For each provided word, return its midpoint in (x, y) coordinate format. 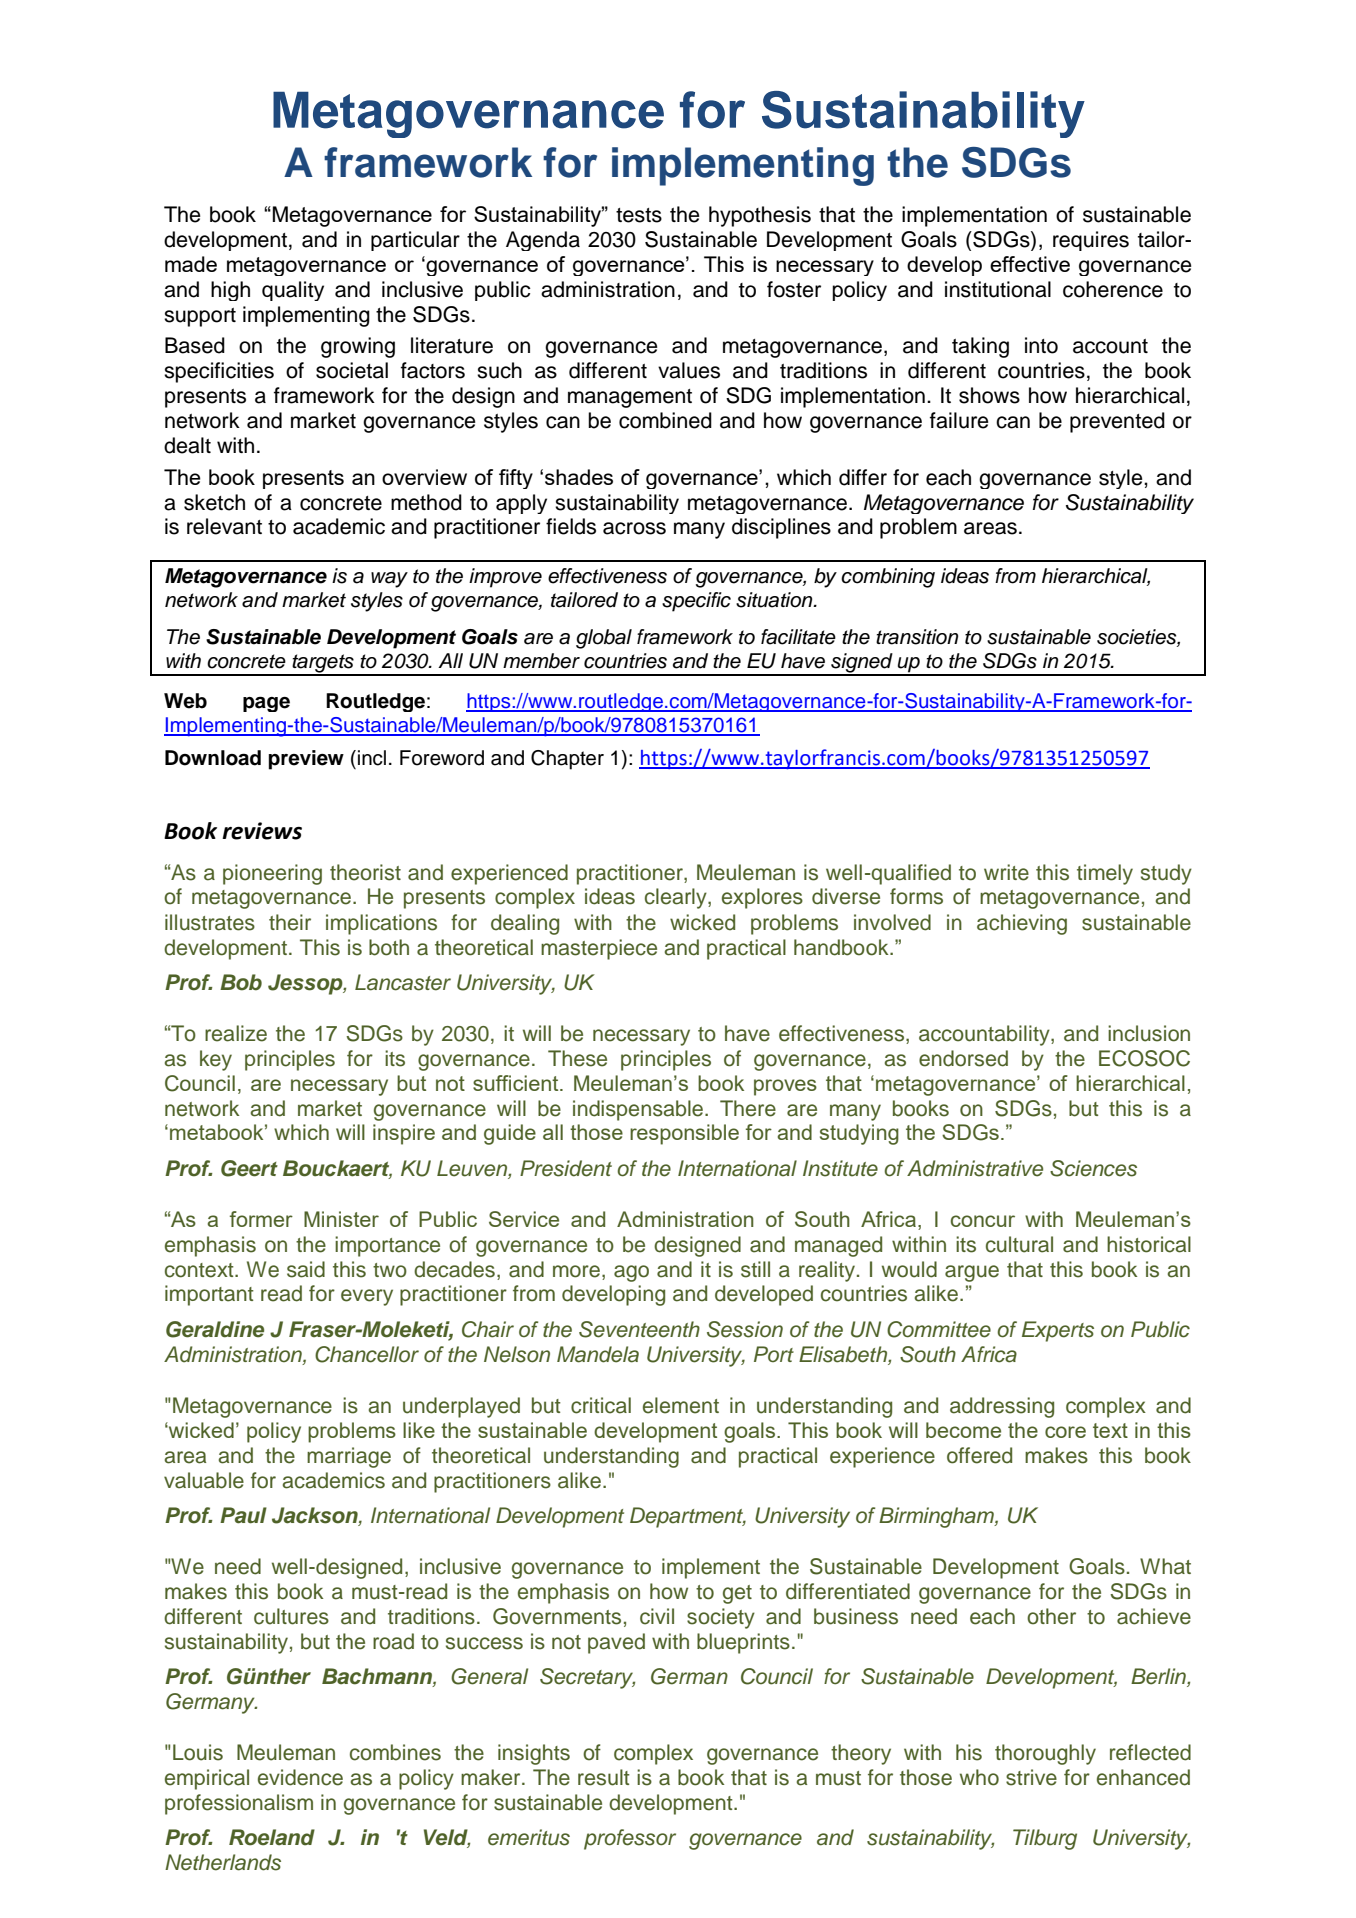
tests (639, 215)
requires (1091, 241)
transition (917, 637)
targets (323, 664)
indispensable (639, 1110)
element (681, 1405)
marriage (349, 1457)
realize (236, 1033)
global (604, 639)
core (1065, 1432)
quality (293, 291)
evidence (300, 1777)
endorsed (963, 1058)
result (604, 1777)
